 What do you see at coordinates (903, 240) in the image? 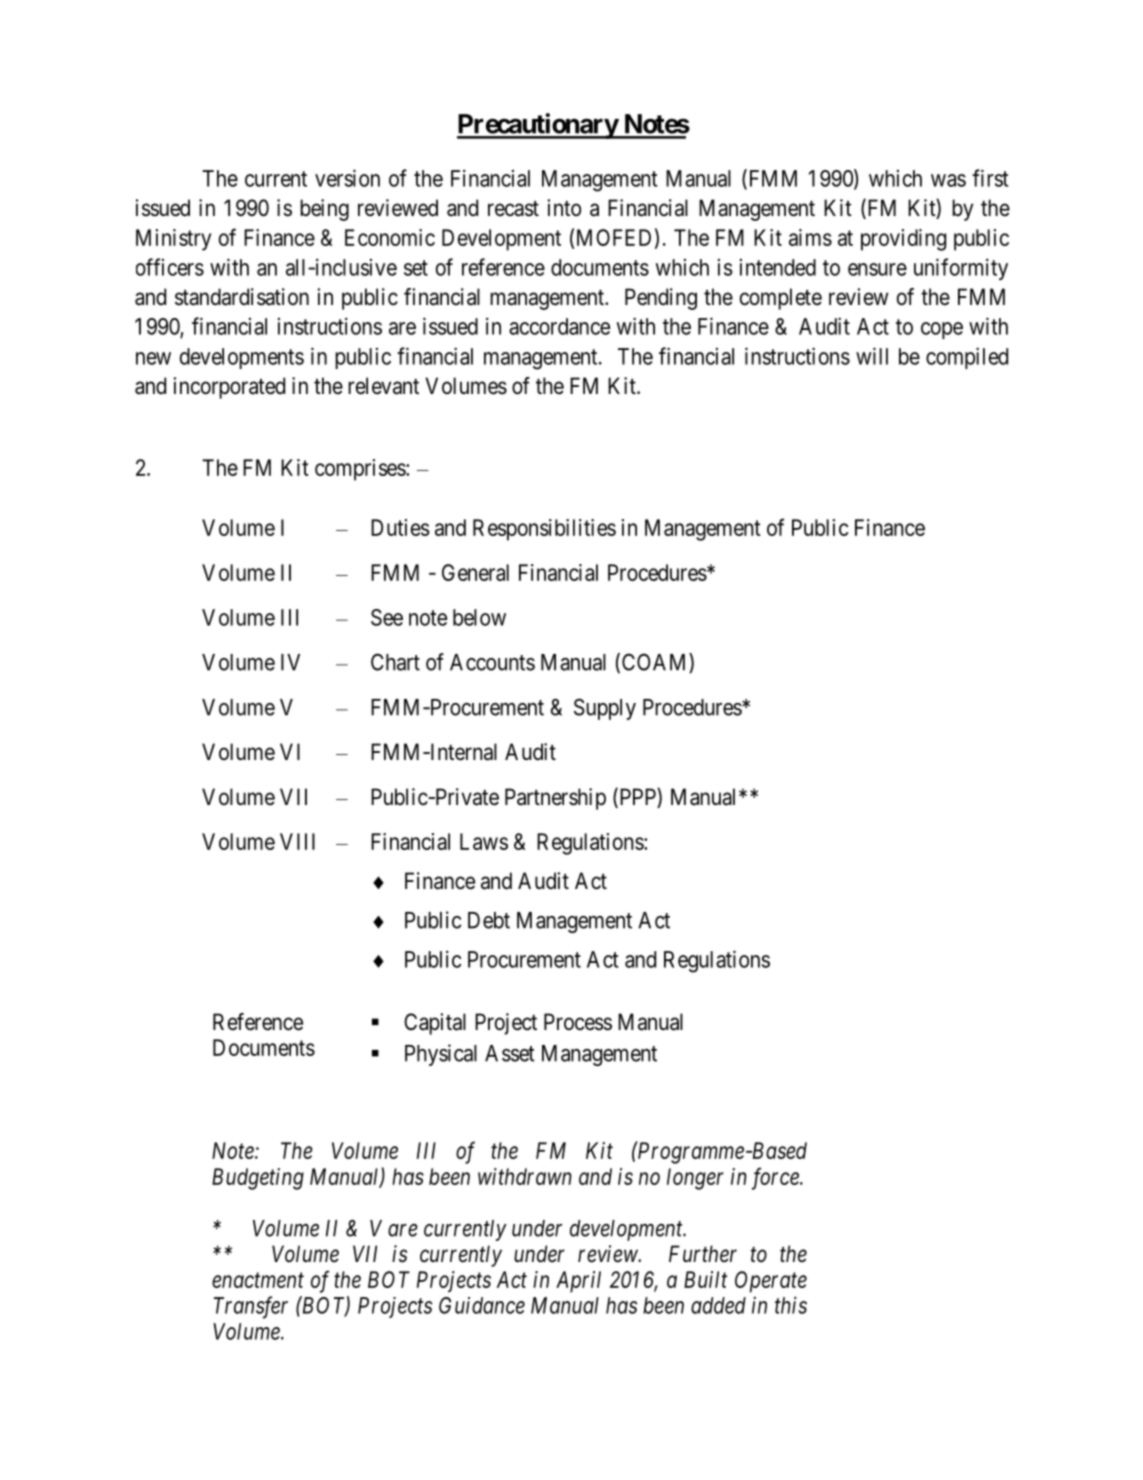
I see `providing` at bounding box center [903, 240].
